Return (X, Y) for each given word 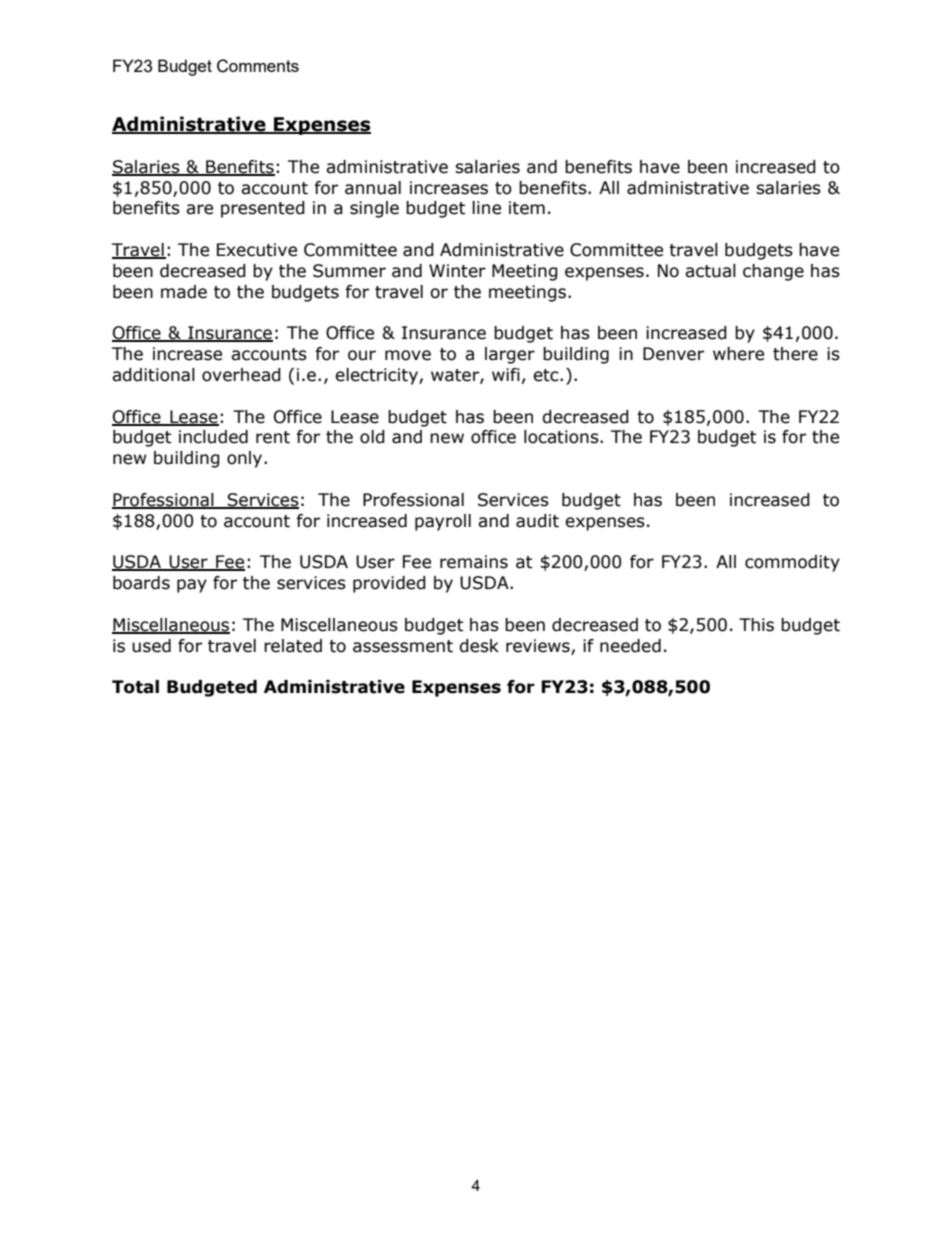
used (151, 646)
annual (373, 188)
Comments (258, 66)
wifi (506, 374)
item (527, 208)
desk (479, 646)
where (738, 354)
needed (630, 646)
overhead (241, 375)
